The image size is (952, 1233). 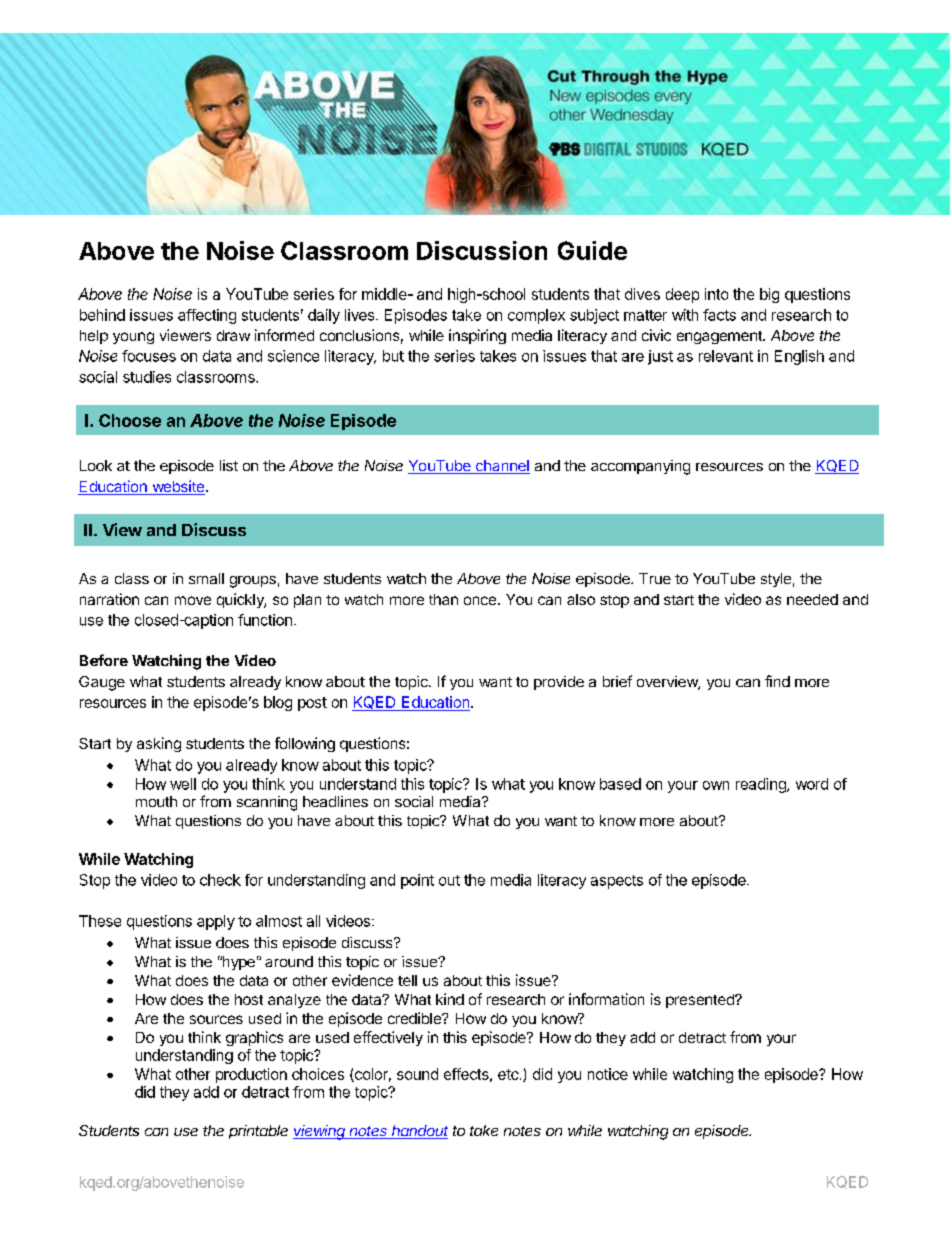 I want to click on inspiring, so click(x=477, y=336).
